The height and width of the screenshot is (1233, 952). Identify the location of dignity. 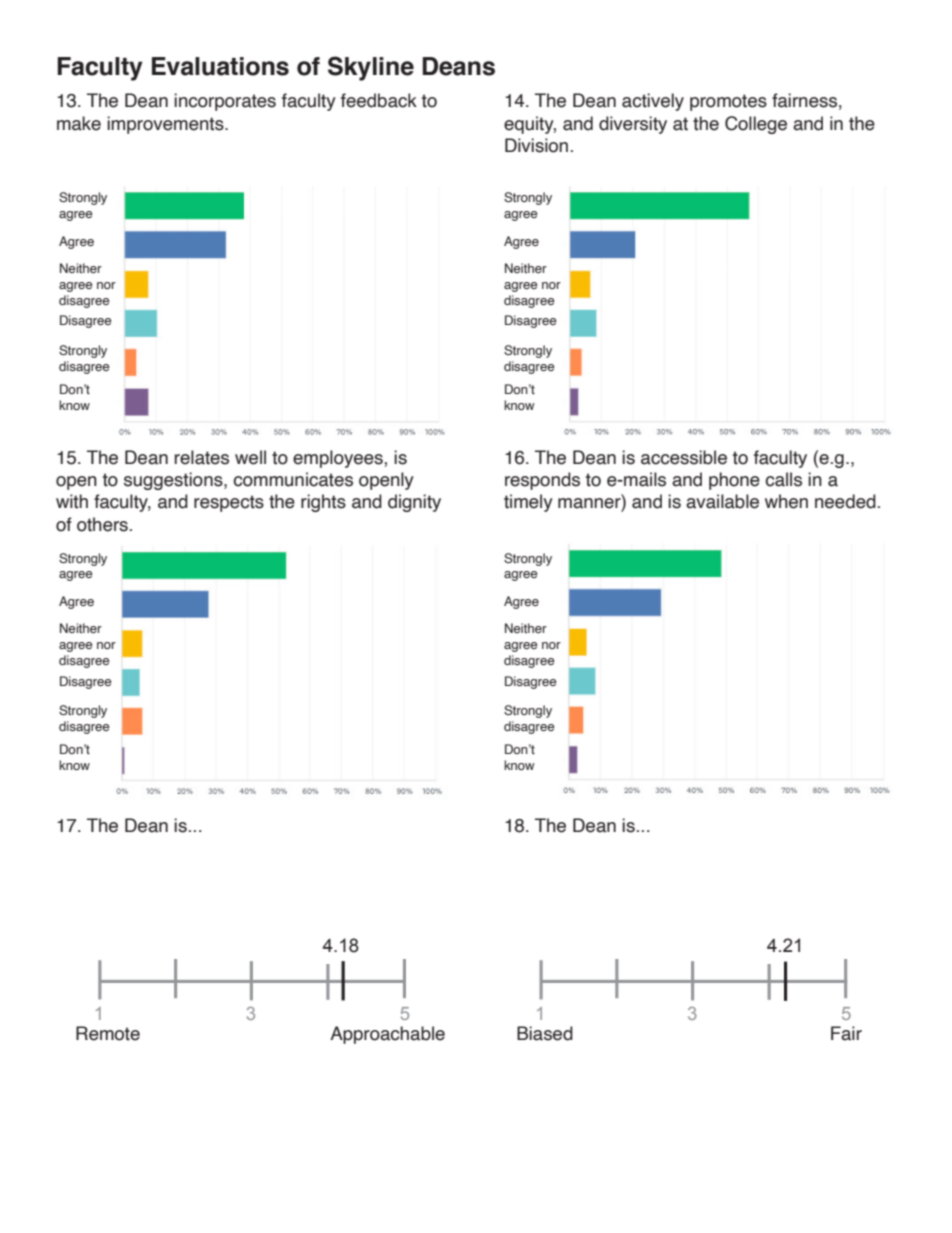
(414, 503).
